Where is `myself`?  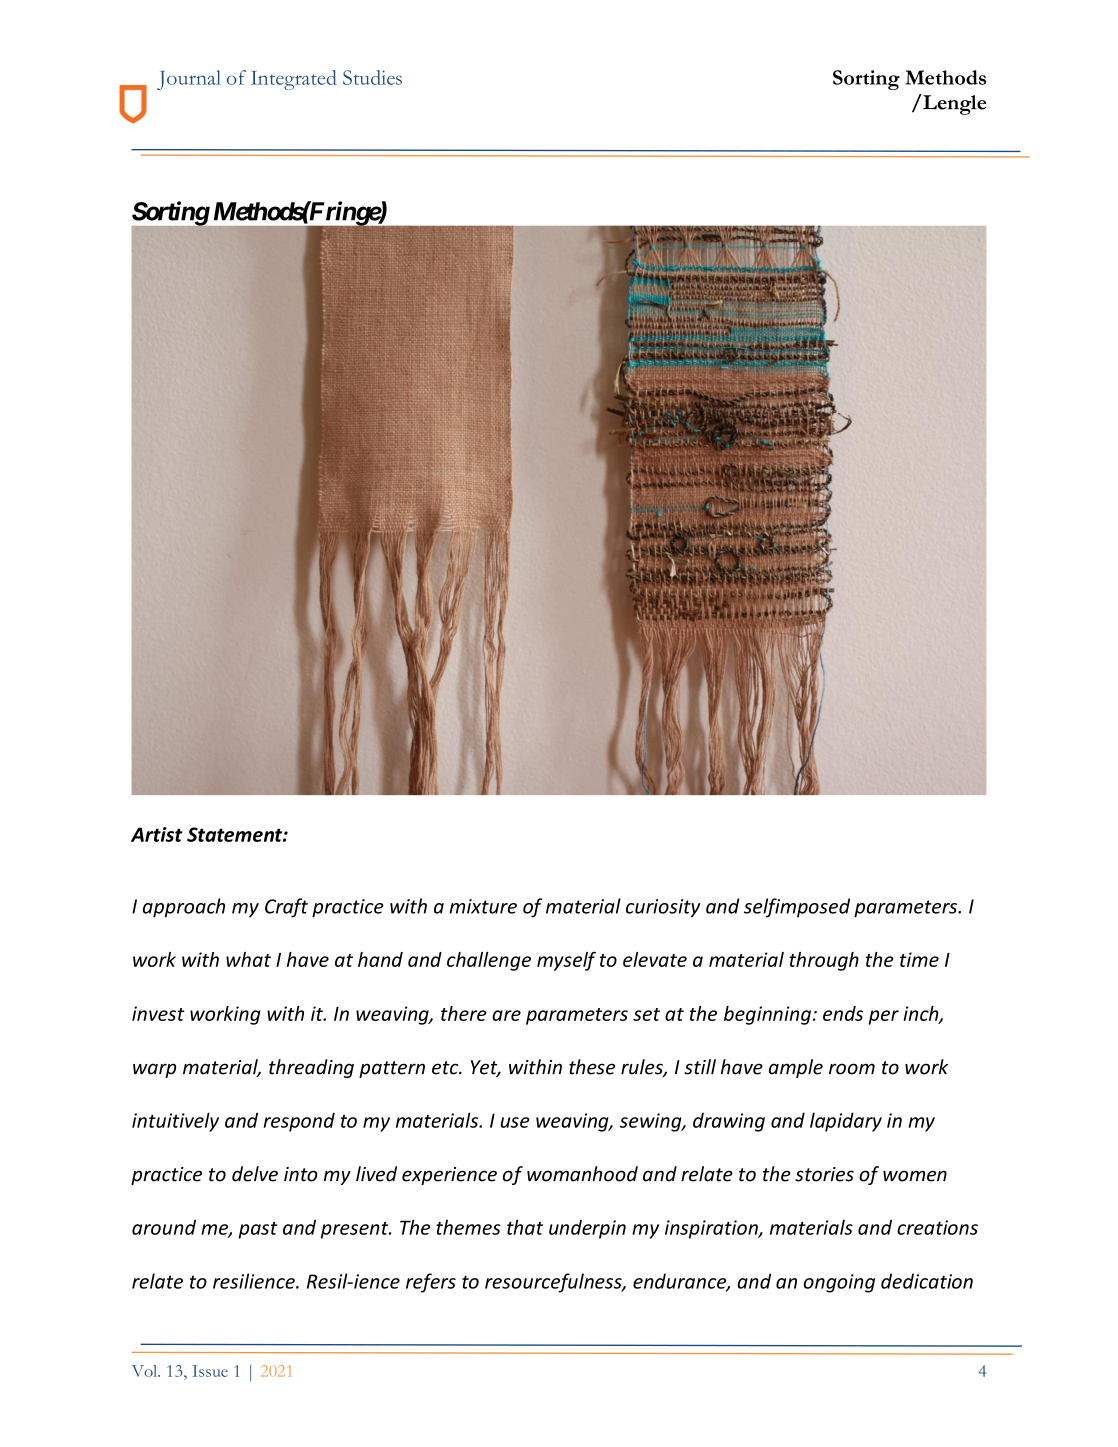
myself is located at coordinates (566, 961).
